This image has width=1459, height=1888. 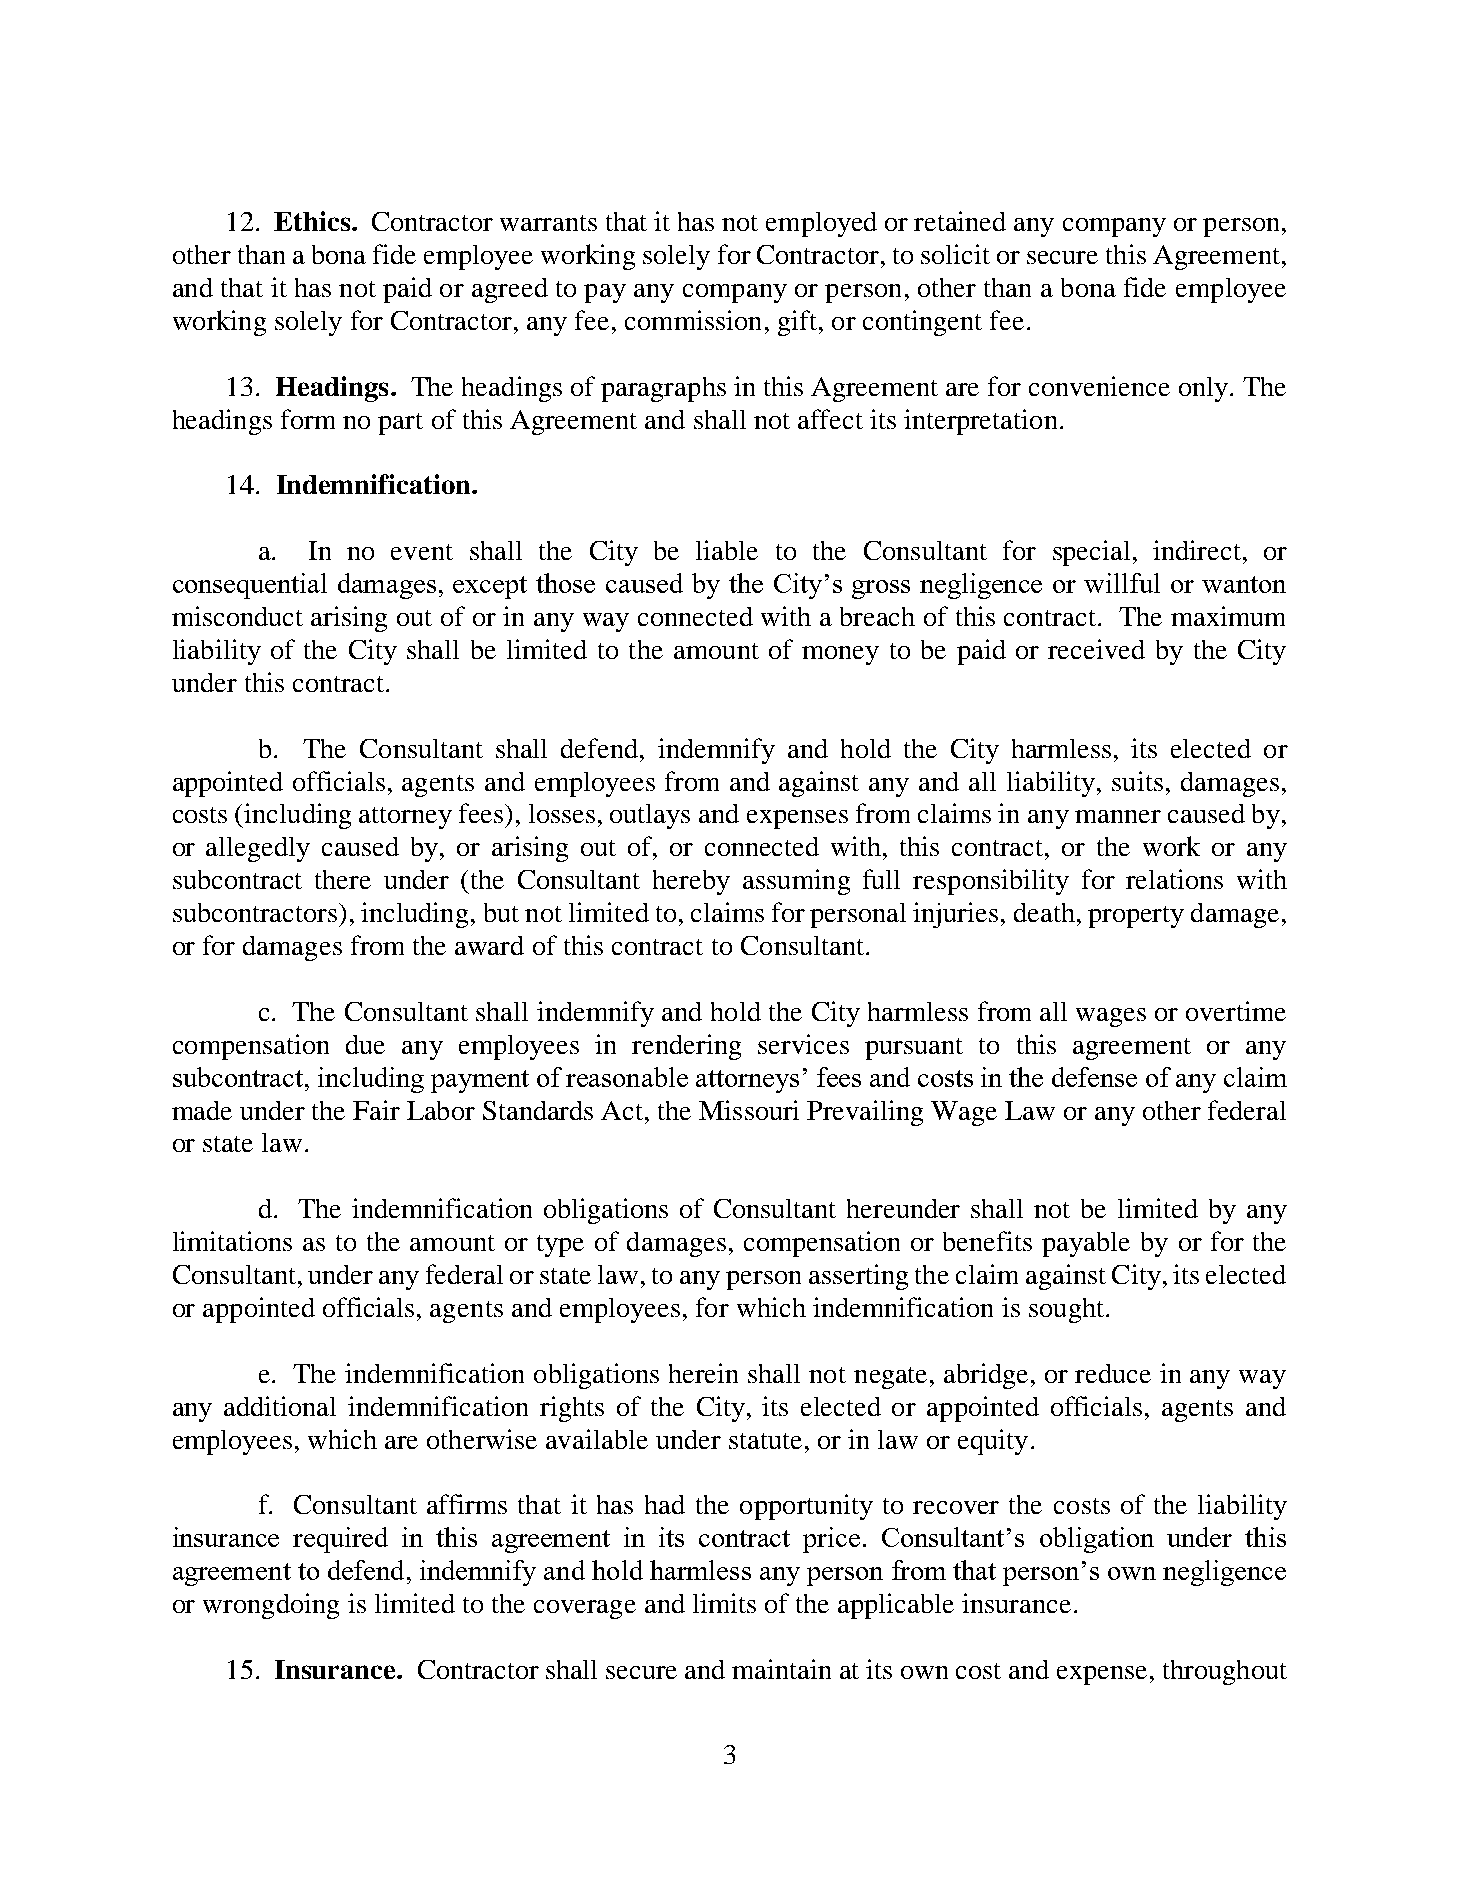 I want to click on there, so click(x=343, y=879).
